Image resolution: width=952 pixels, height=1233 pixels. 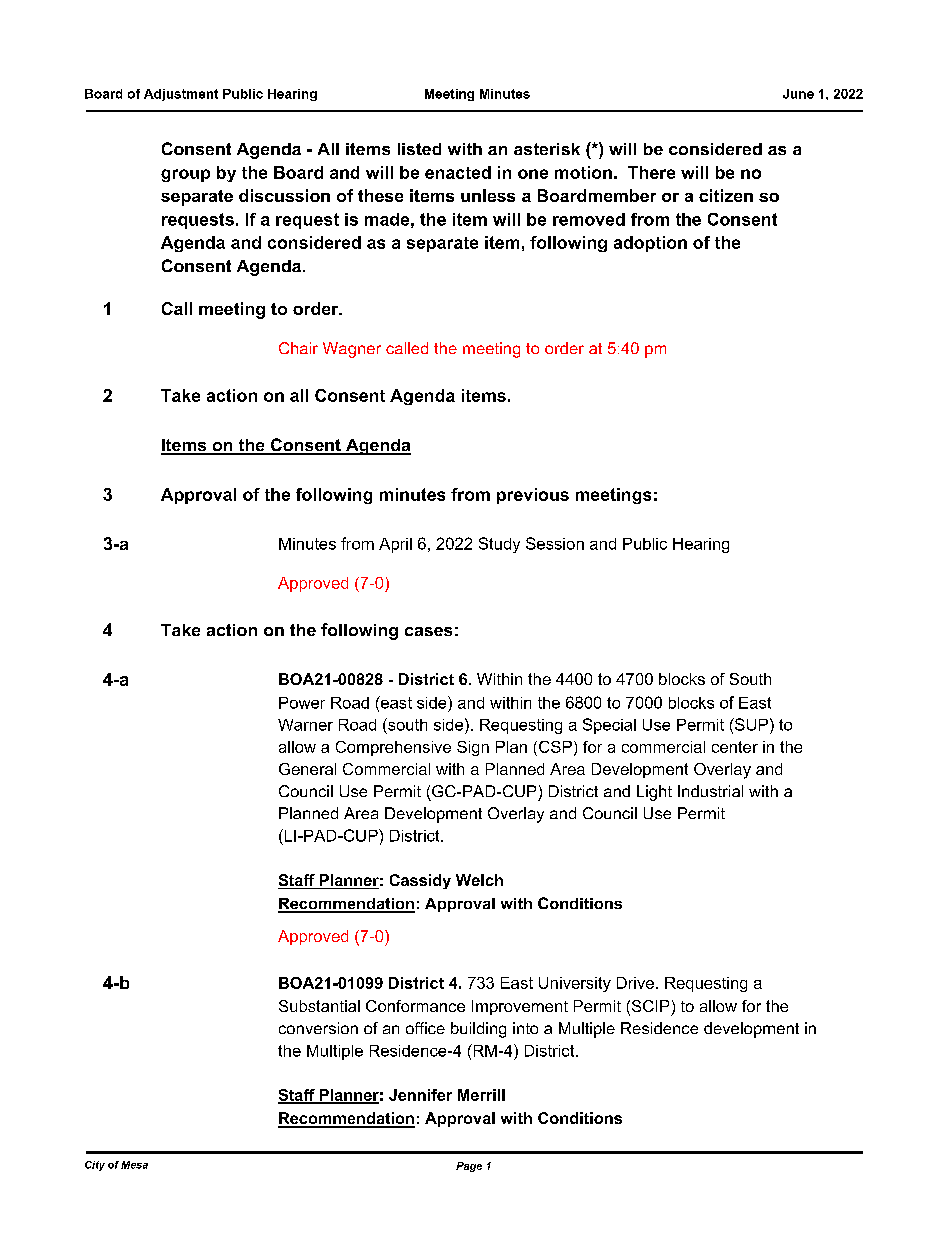 I want to click on Adjustment, so click(x=181, y=95).
